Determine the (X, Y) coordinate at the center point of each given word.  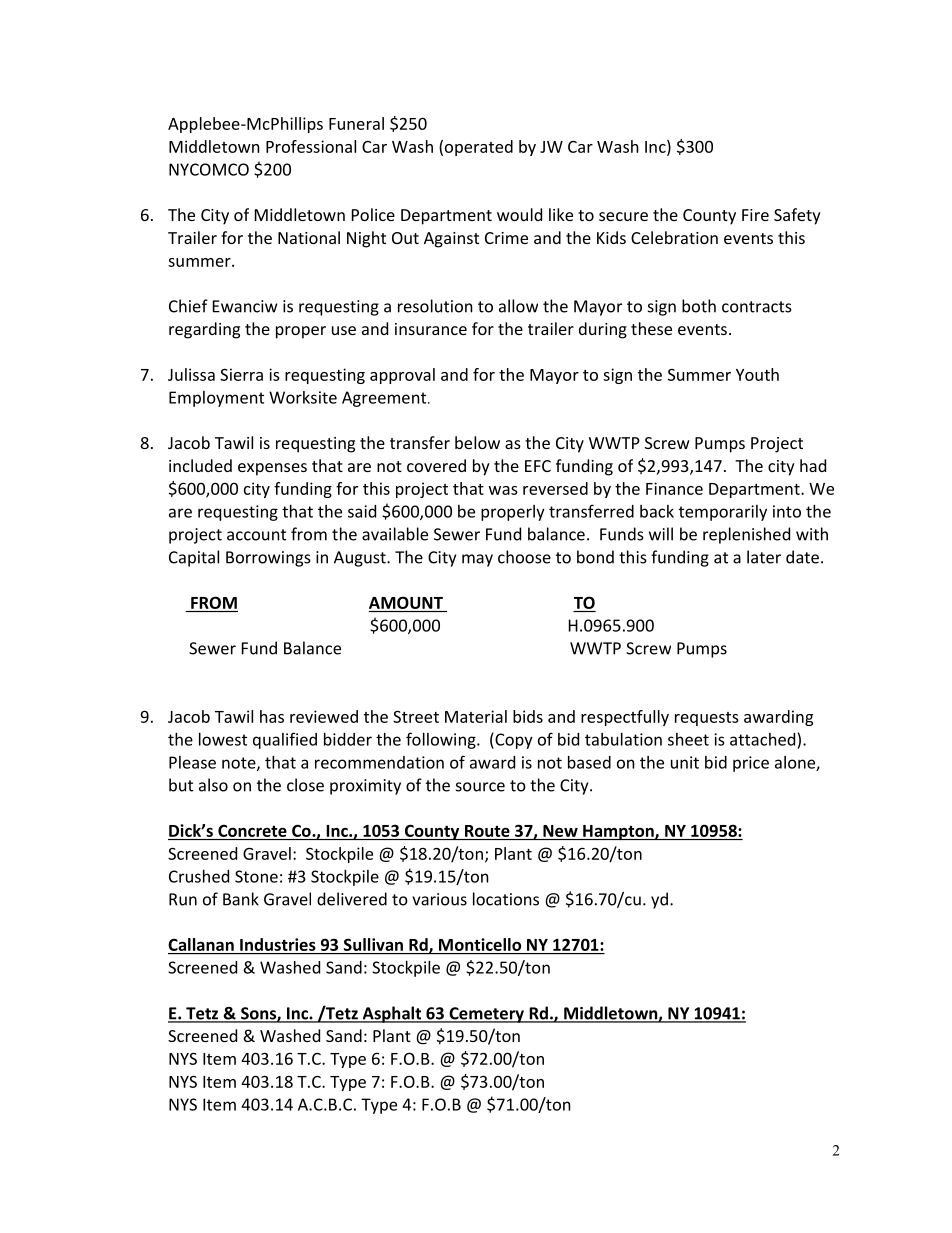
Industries (278, 944)
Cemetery (486, 1015)
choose (524, 557)
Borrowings (268, 559)
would (519, 214)
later (764, 557)
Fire (755, 215)
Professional (311, 146)
